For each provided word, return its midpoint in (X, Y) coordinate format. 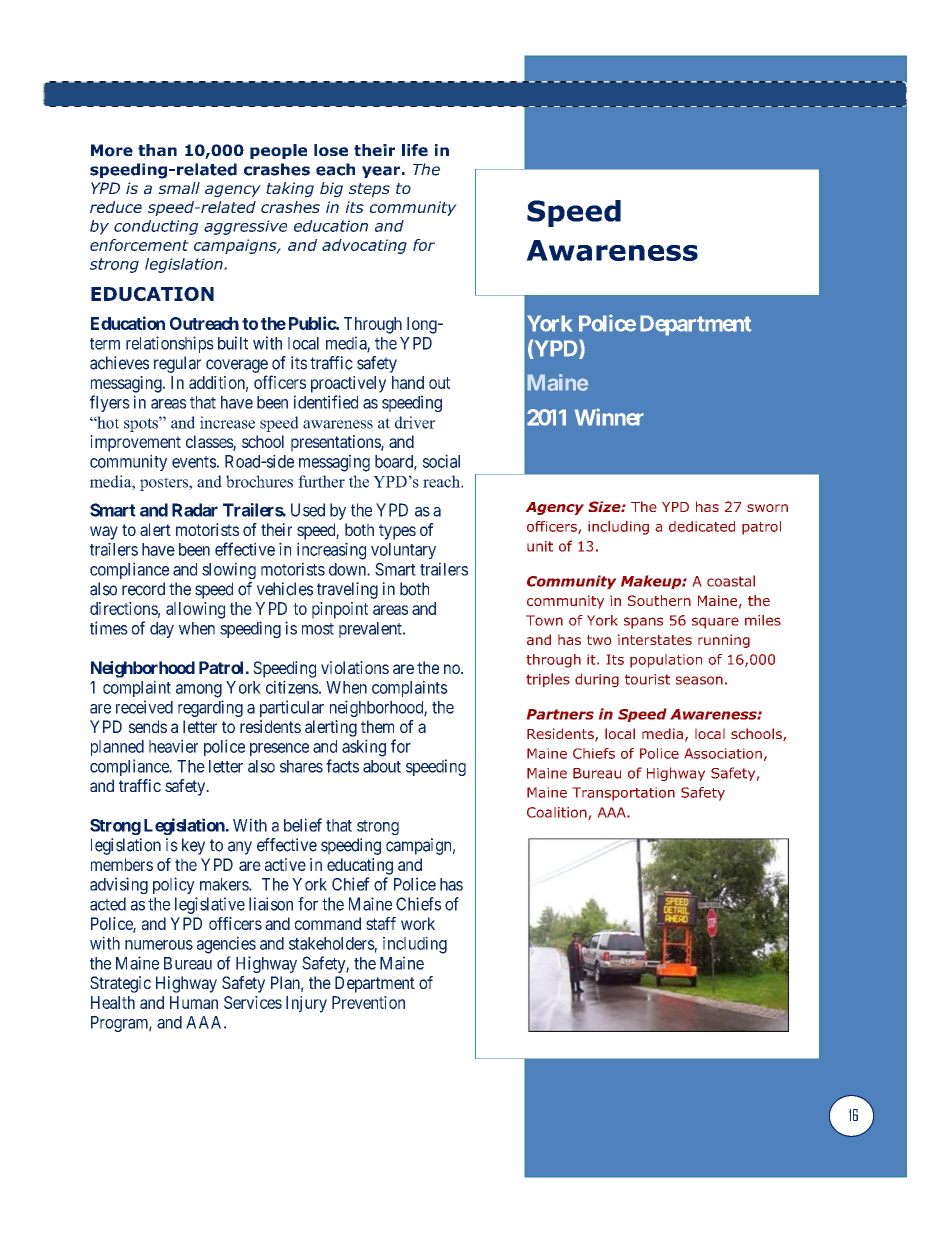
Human (194, 1002)
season (699, 680)
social (441, 461)
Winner (609, 417)
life (415, 150)
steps (369, 190)
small (179, 188)
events (194, 462)
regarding (210, 708)
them (377, 726)
